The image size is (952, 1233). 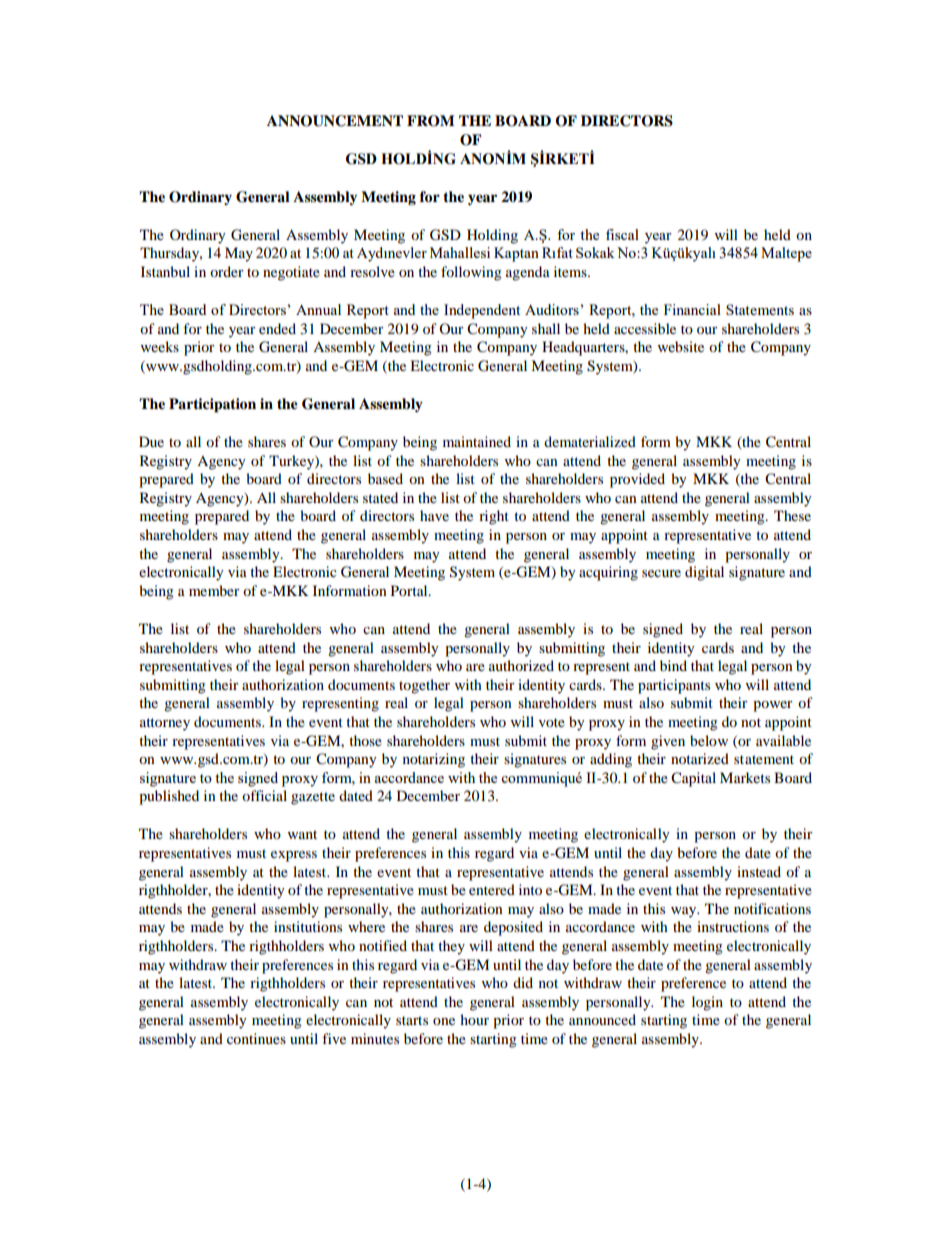 What do you see at coordinates (431, 121) in the document?
I see `FROM` at bounding box center [431, 121].
